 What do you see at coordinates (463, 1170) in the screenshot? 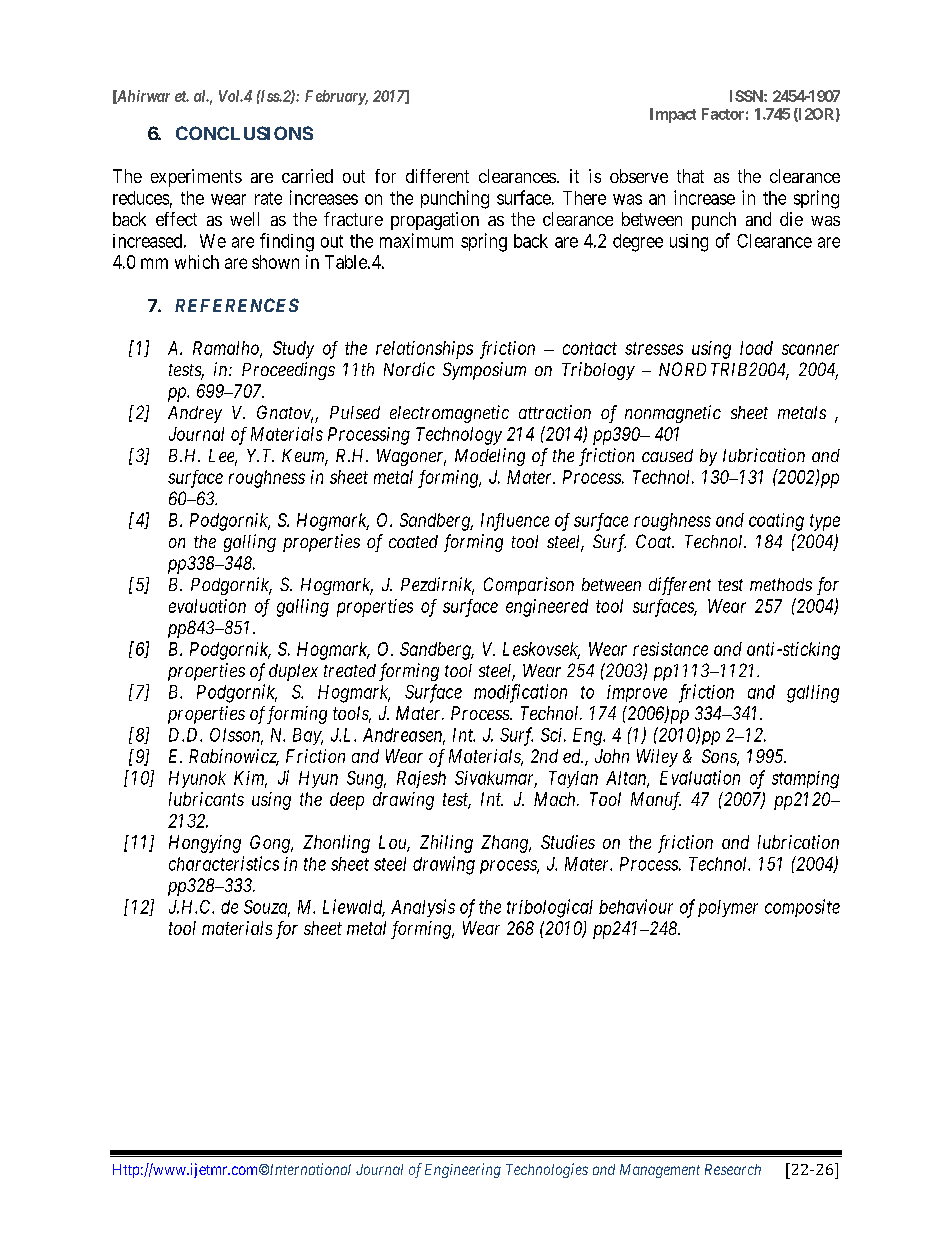
I see `Engineering` at bounding box center [463, 1170].
